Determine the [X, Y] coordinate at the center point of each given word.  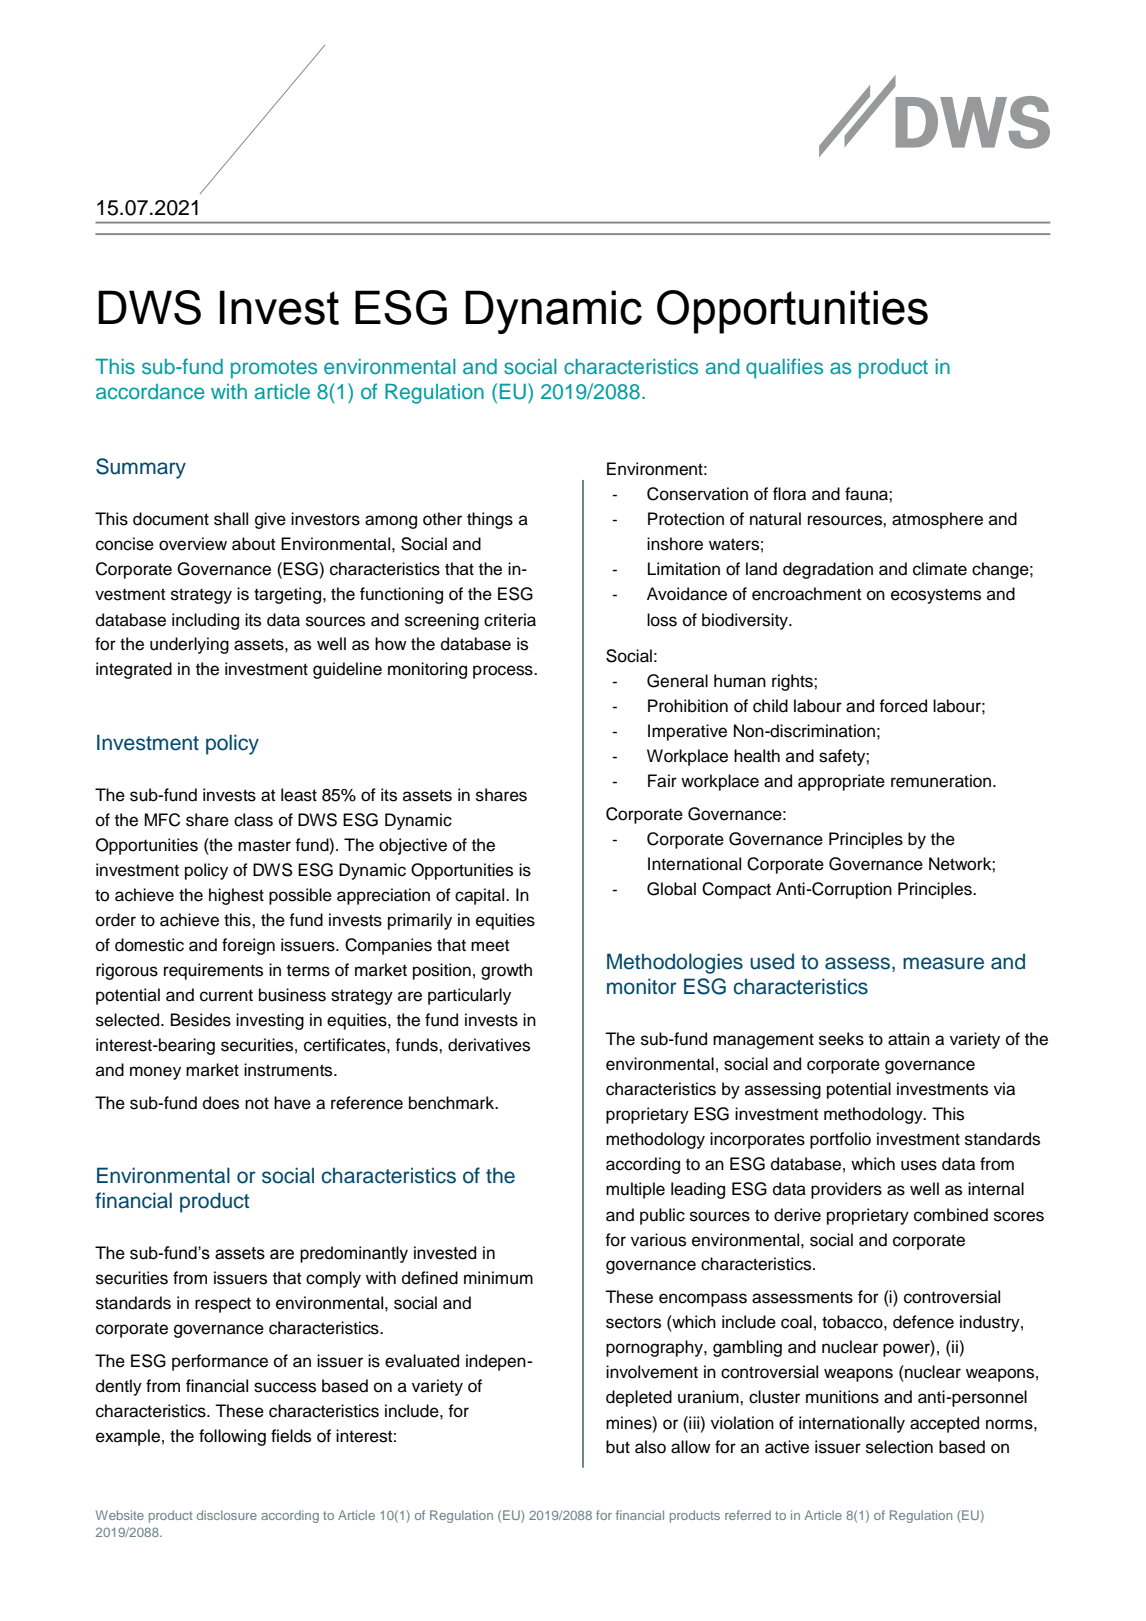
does [221, 1103]
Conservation [697, 494]
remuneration [941, 781]
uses [919, 1165]
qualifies [784, 368]
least [299, 795]
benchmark [453, 1103]
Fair [662, 781]
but [618, 1447]
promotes [274, 369]
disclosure [227, 1515]
